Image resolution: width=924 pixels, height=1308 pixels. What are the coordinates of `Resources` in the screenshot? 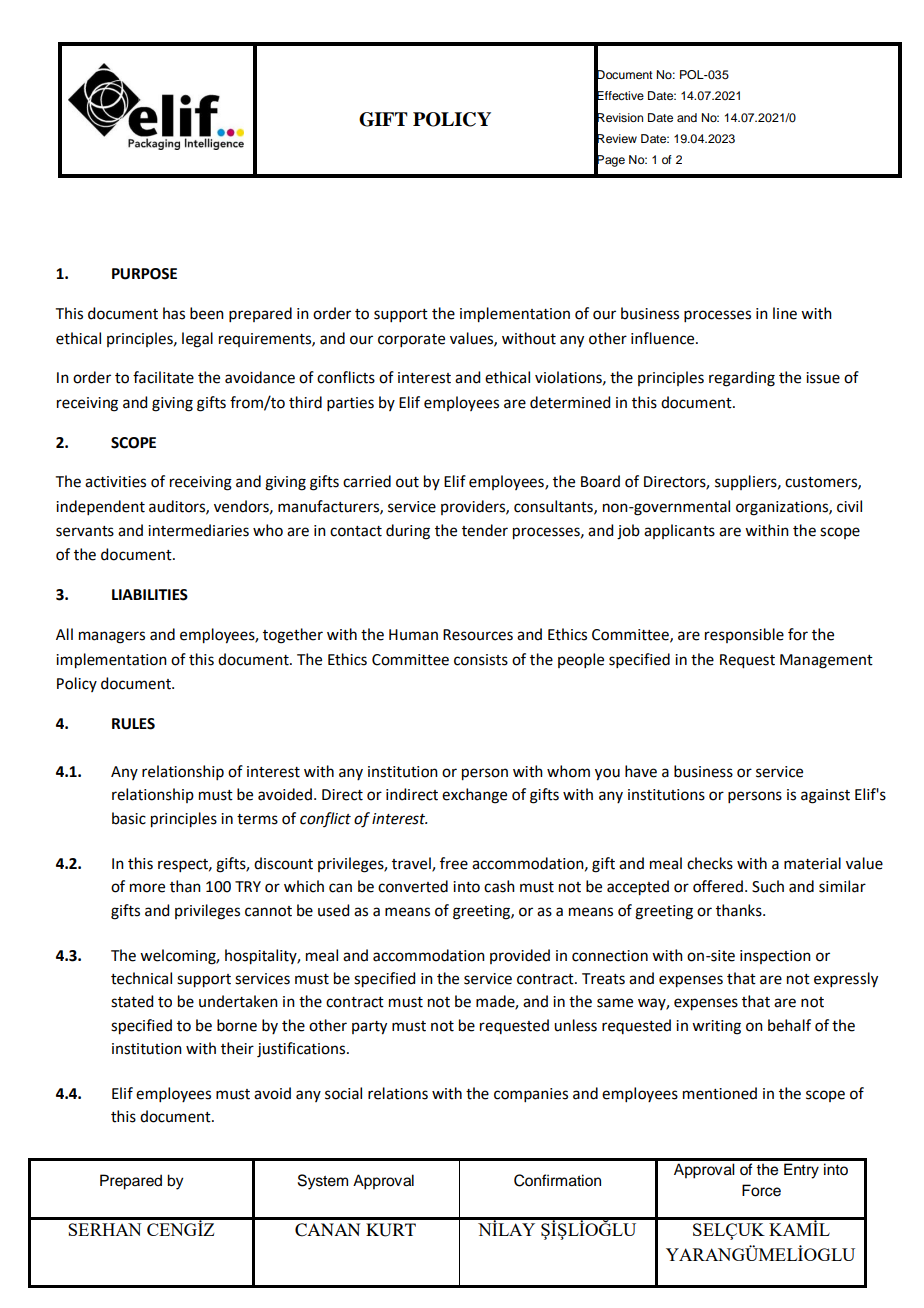 It's located at (478, 635).
